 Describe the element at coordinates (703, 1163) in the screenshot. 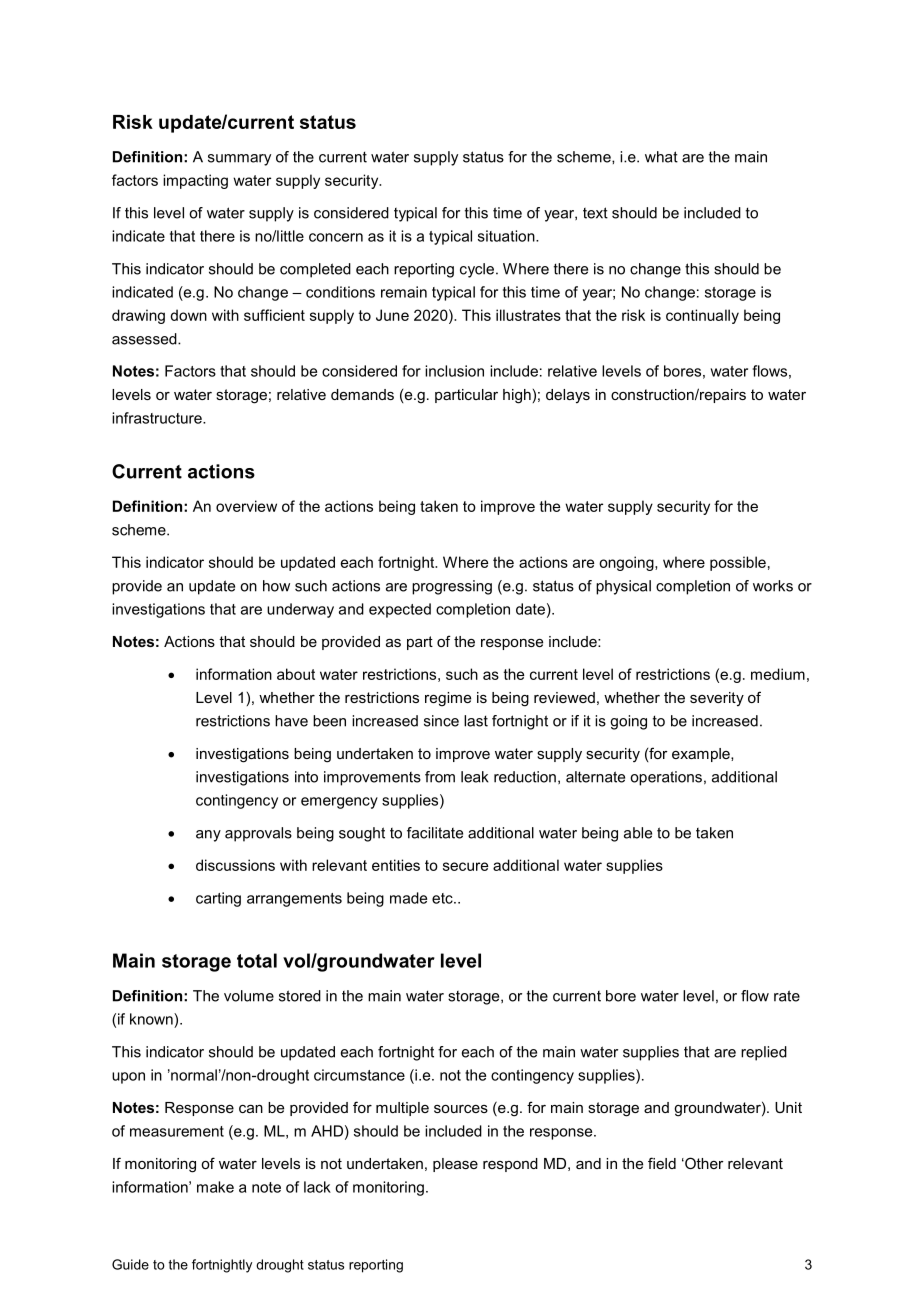

I see `Other` at that location.
